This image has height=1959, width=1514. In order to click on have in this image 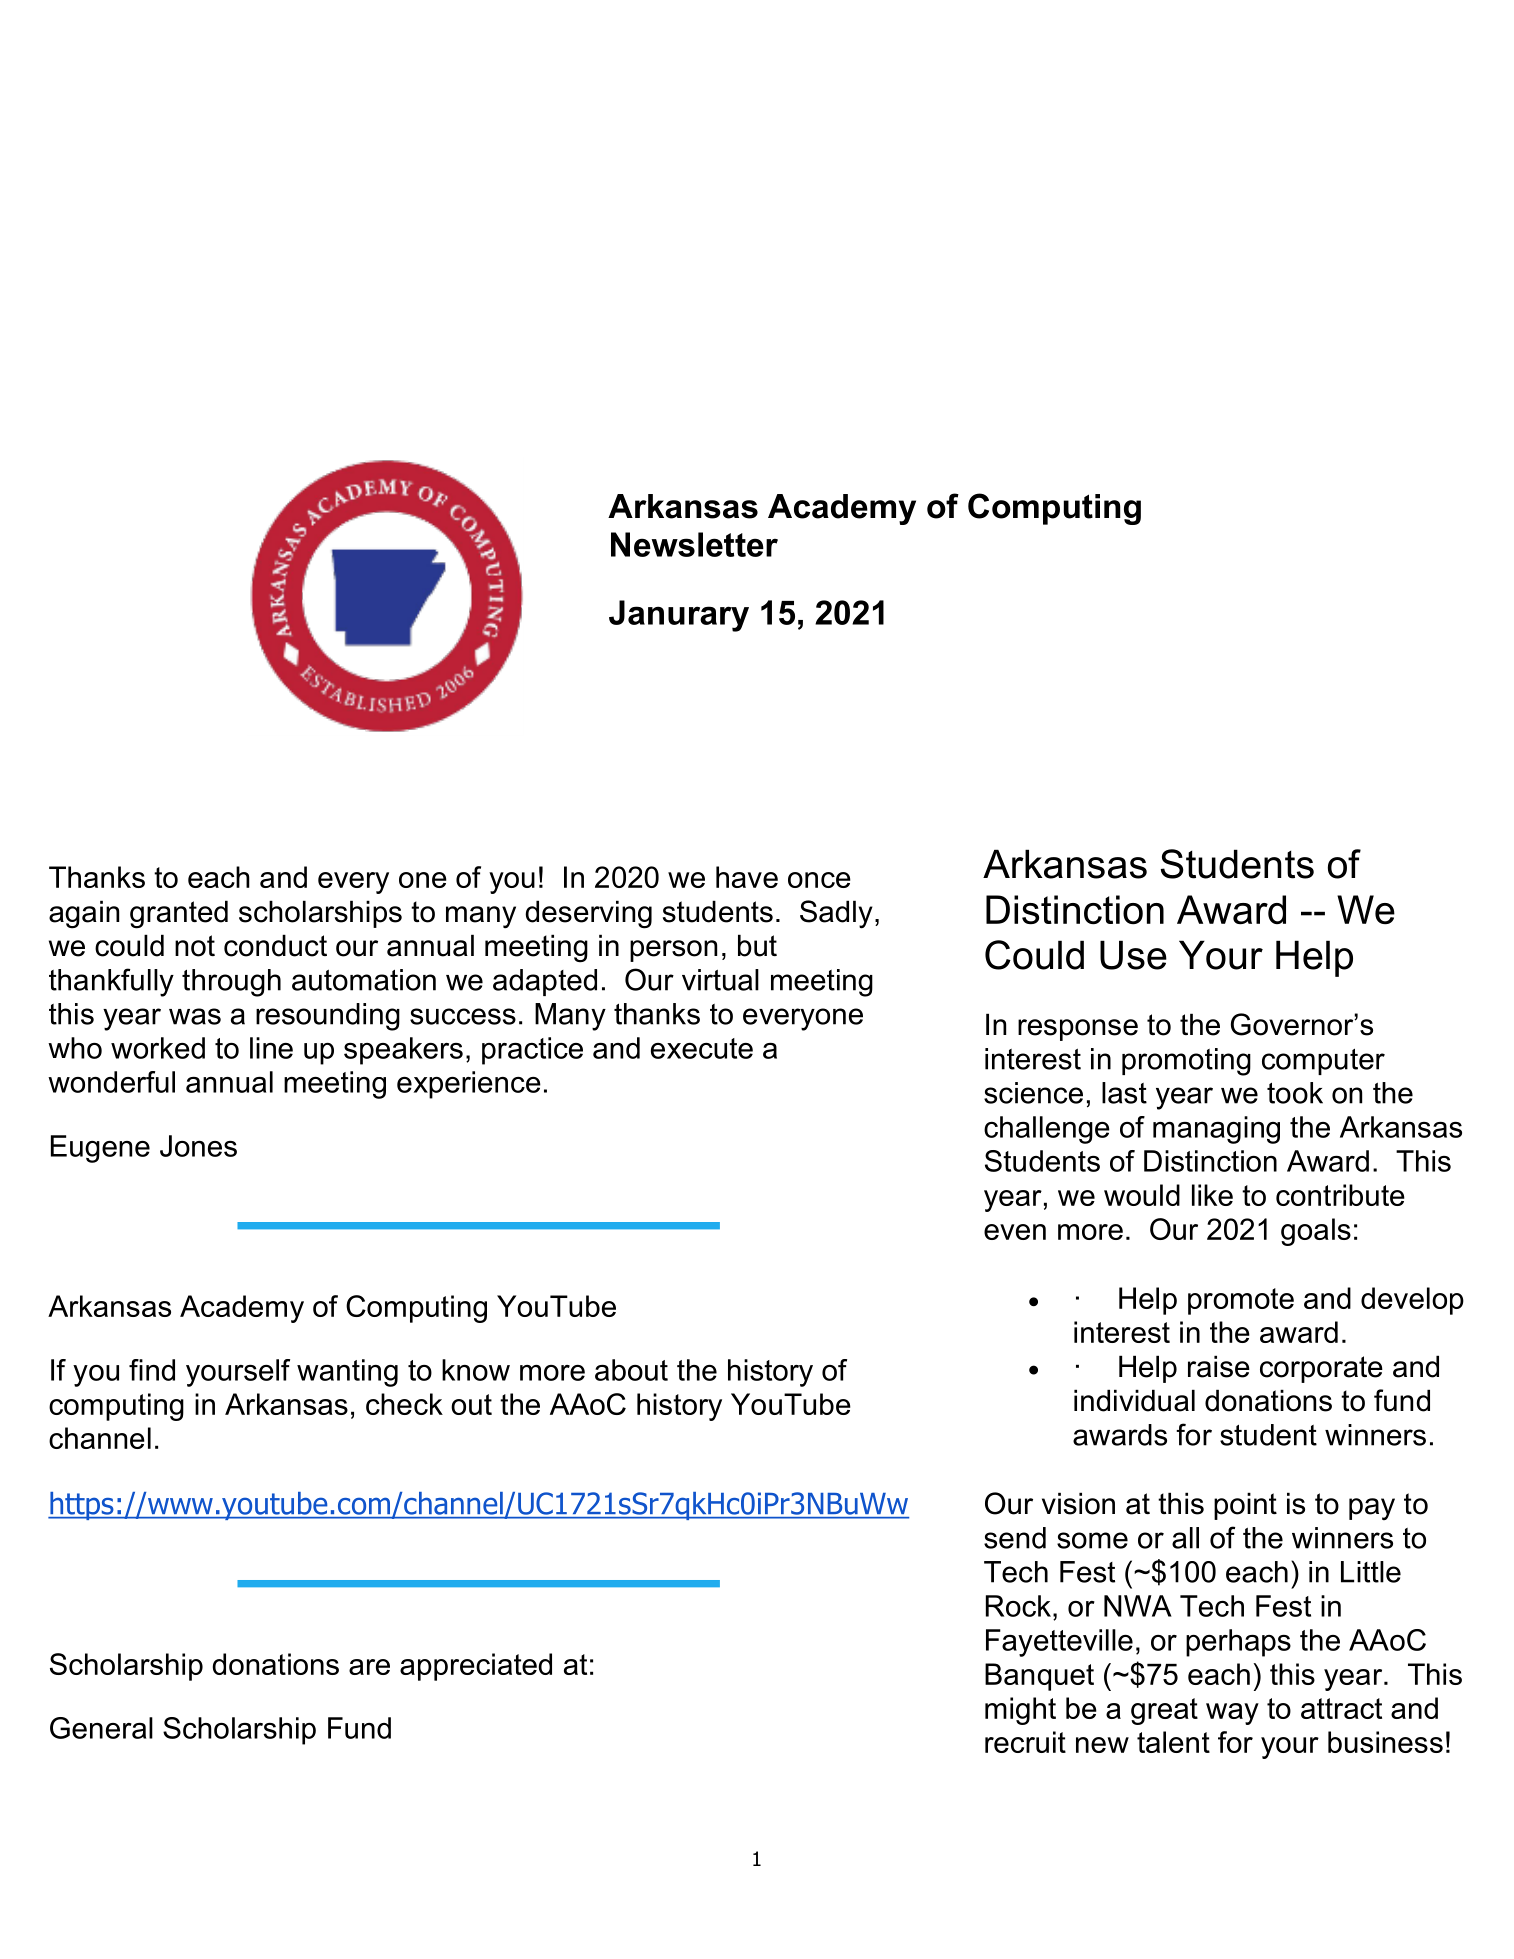, I will do `click(747, 877)`.
